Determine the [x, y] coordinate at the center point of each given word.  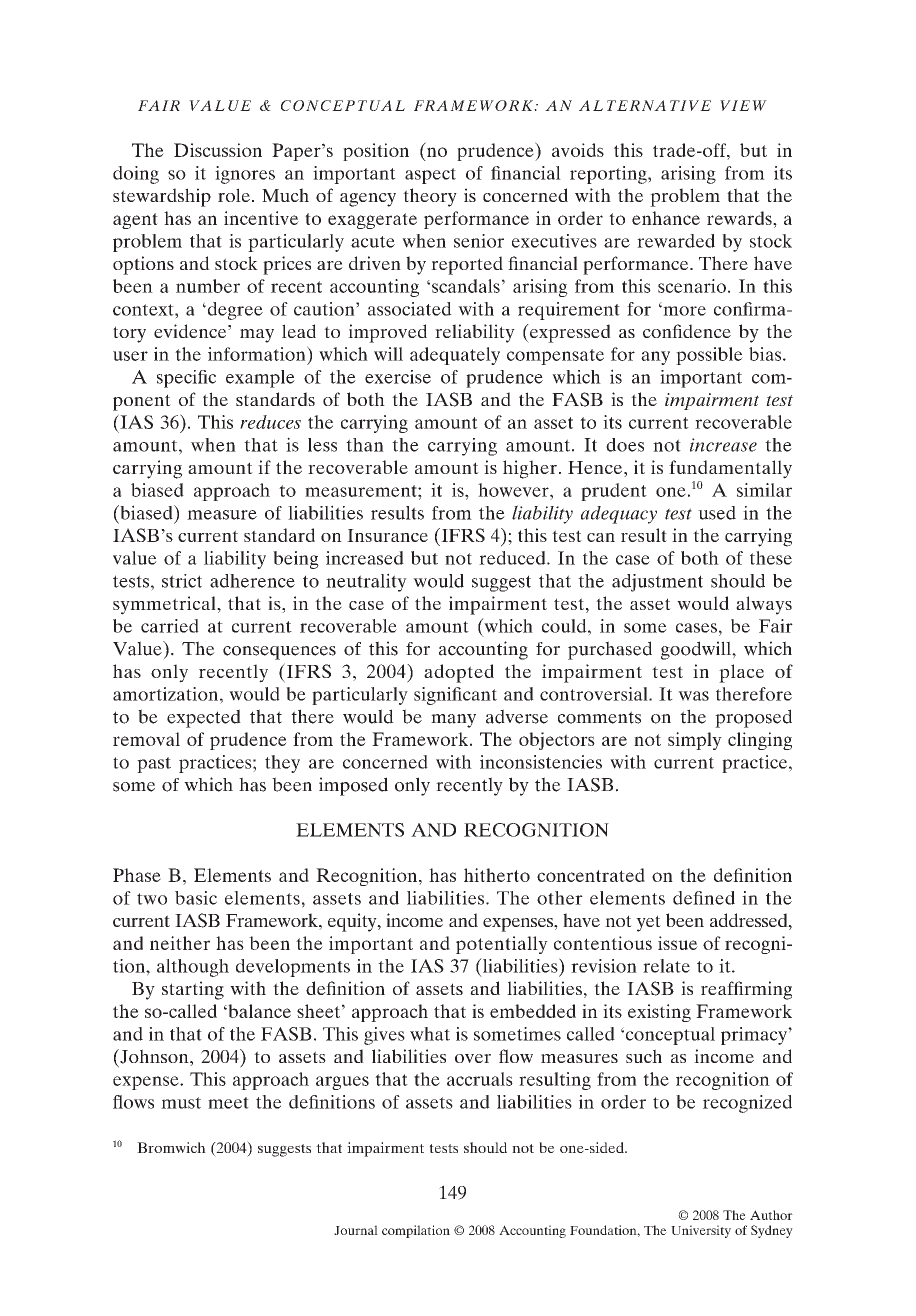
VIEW [743, 105]
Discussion [218, 150]
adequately [455, 356]
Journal [356, 1230]
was [693, 696]
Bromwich [171, 1147]
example [260, 379]
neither [180, 943]
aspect [430, 176]
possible [709, 356]
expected [204, 718]
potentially [502, 945]
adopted [459, 673]
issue [678, 943]
